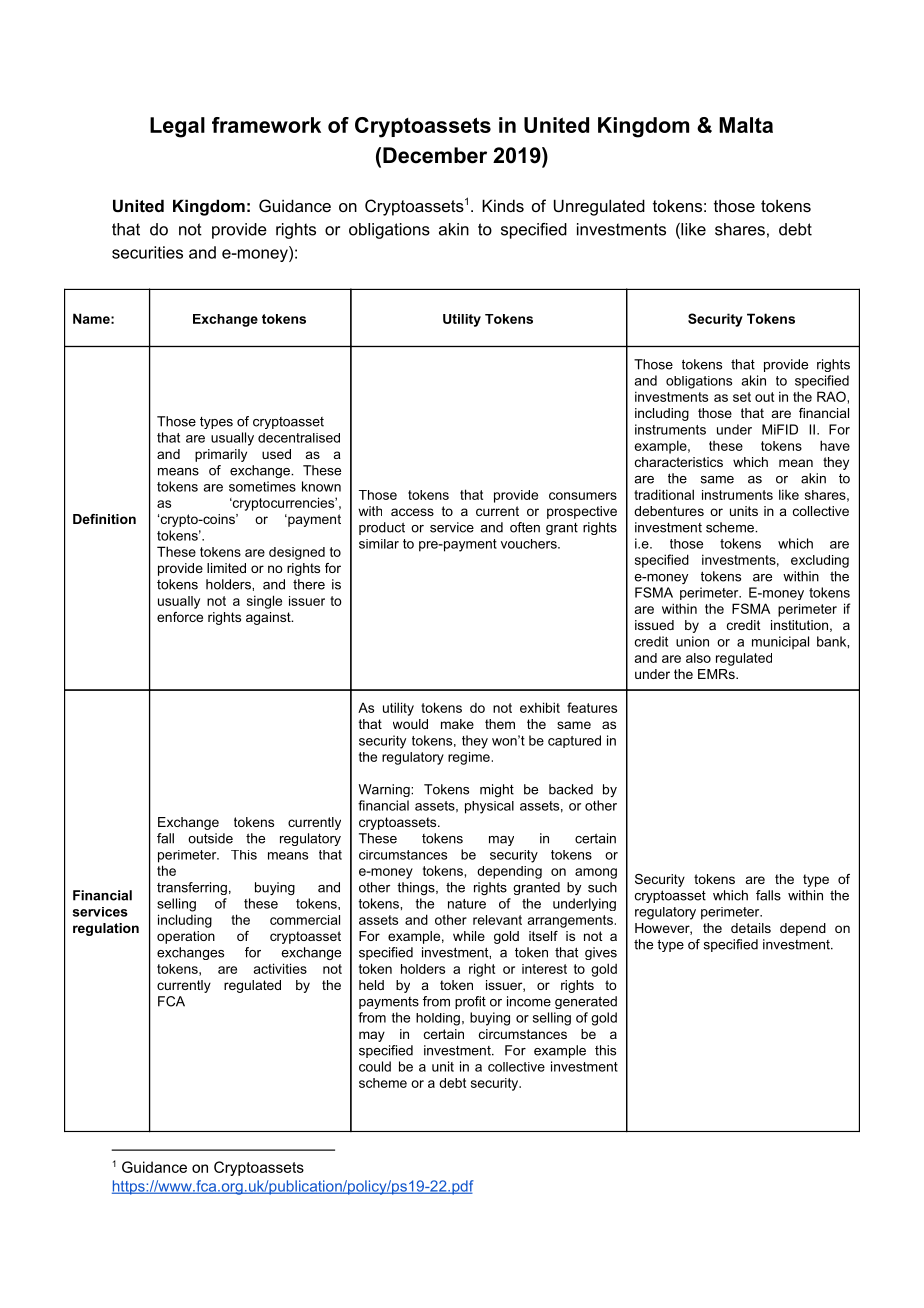  What do you see at coordinates (210, 838) in the image?
I see `outside` at bounding box center [210, 838].
